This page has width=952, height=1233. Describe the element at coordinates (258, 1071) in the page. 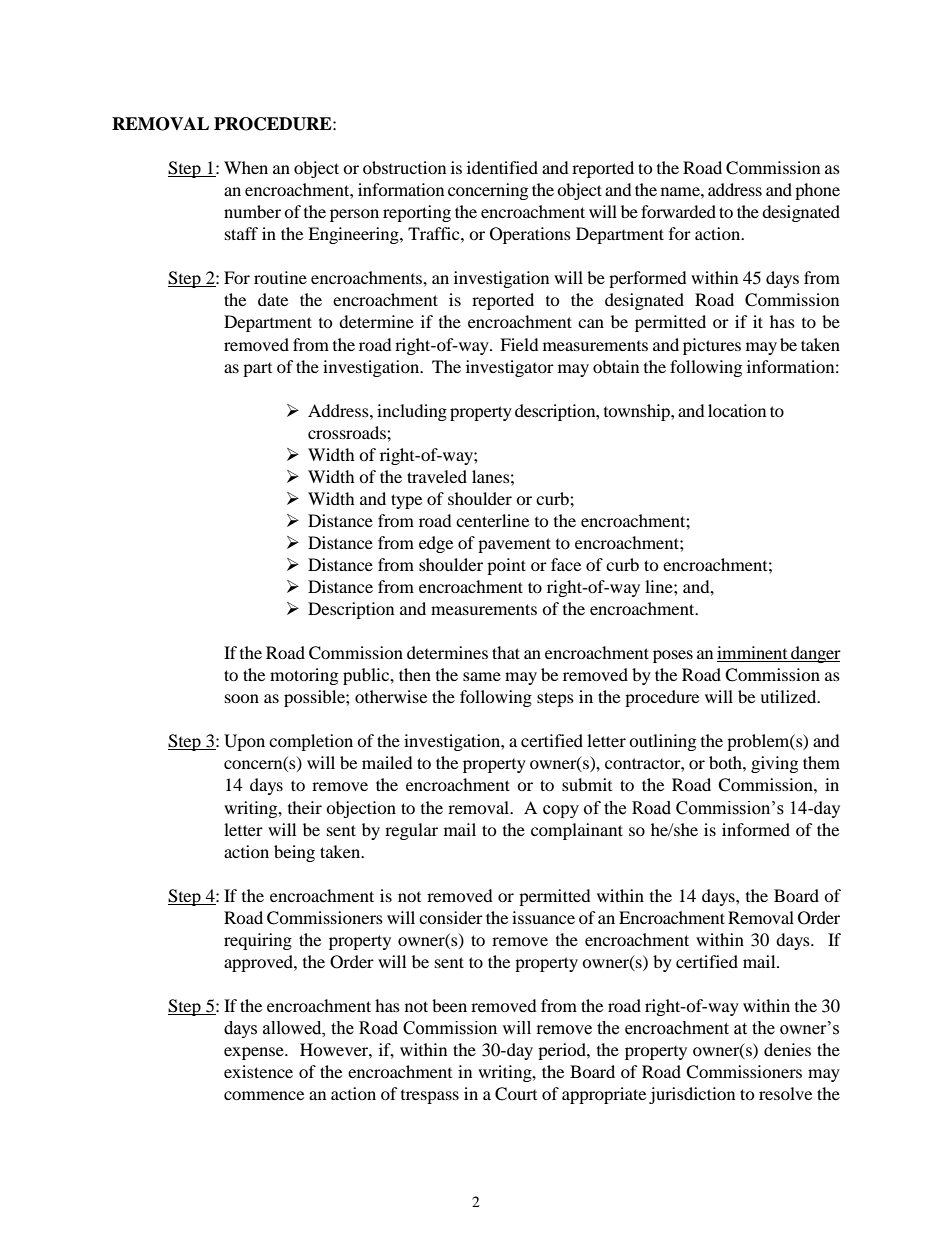

I see `existence` at that location.
